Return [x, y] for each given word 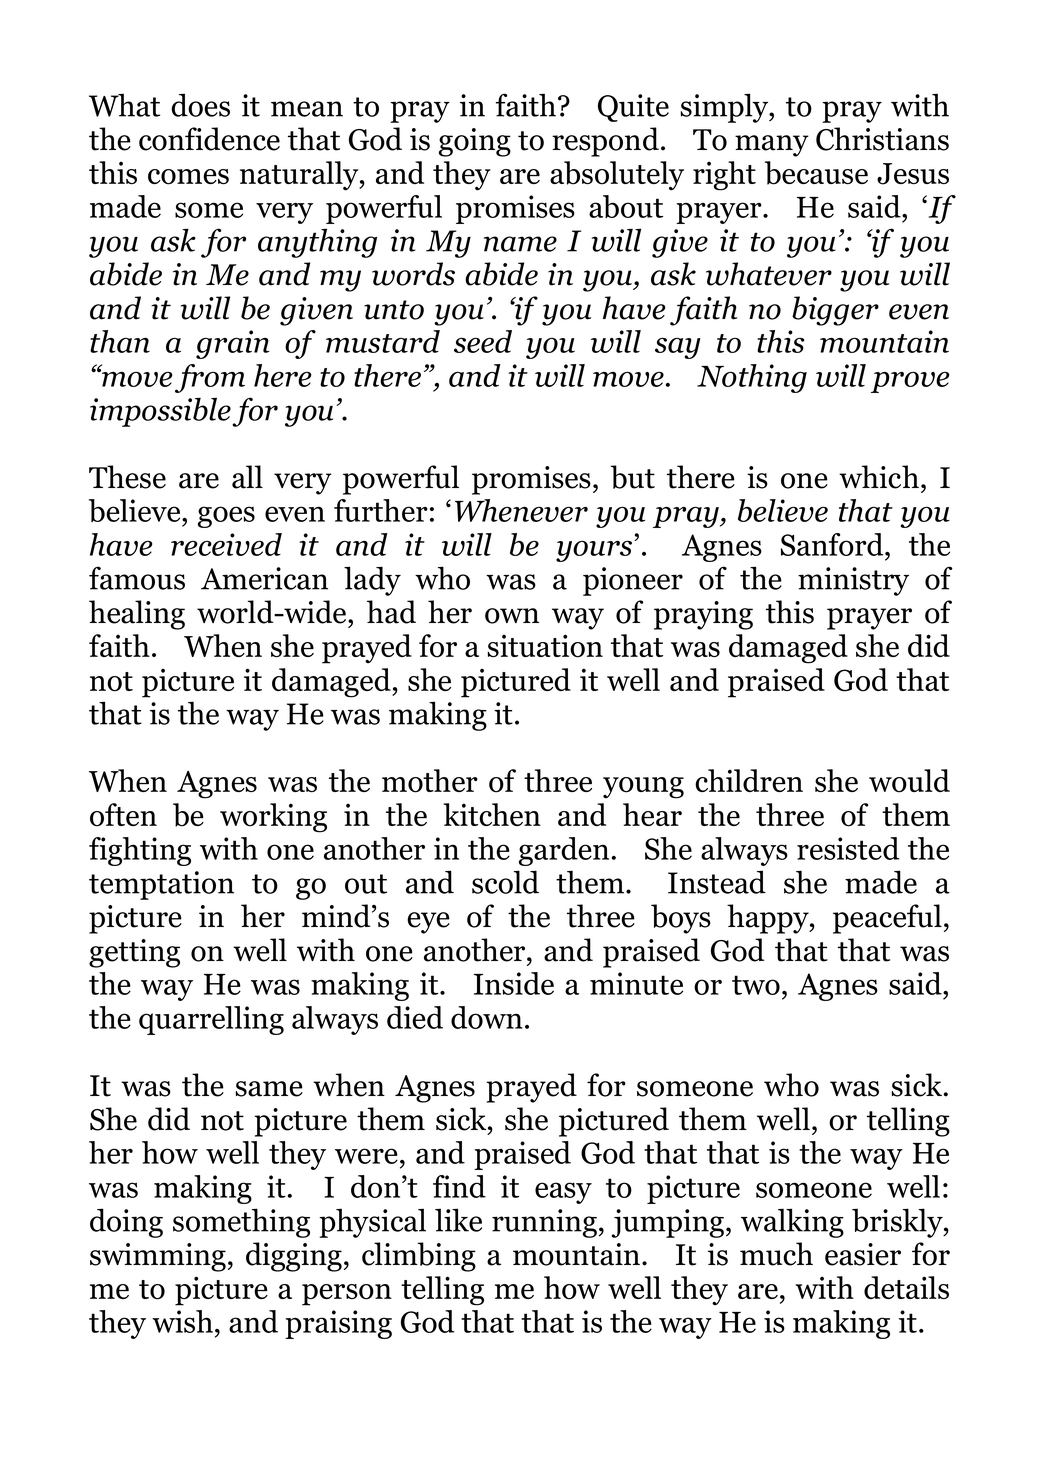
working [273, 818]
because [816, 173]
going [475, 142]
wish [182, 1321]
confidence [209, 139]
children [749, 780]
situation [545, 646]
